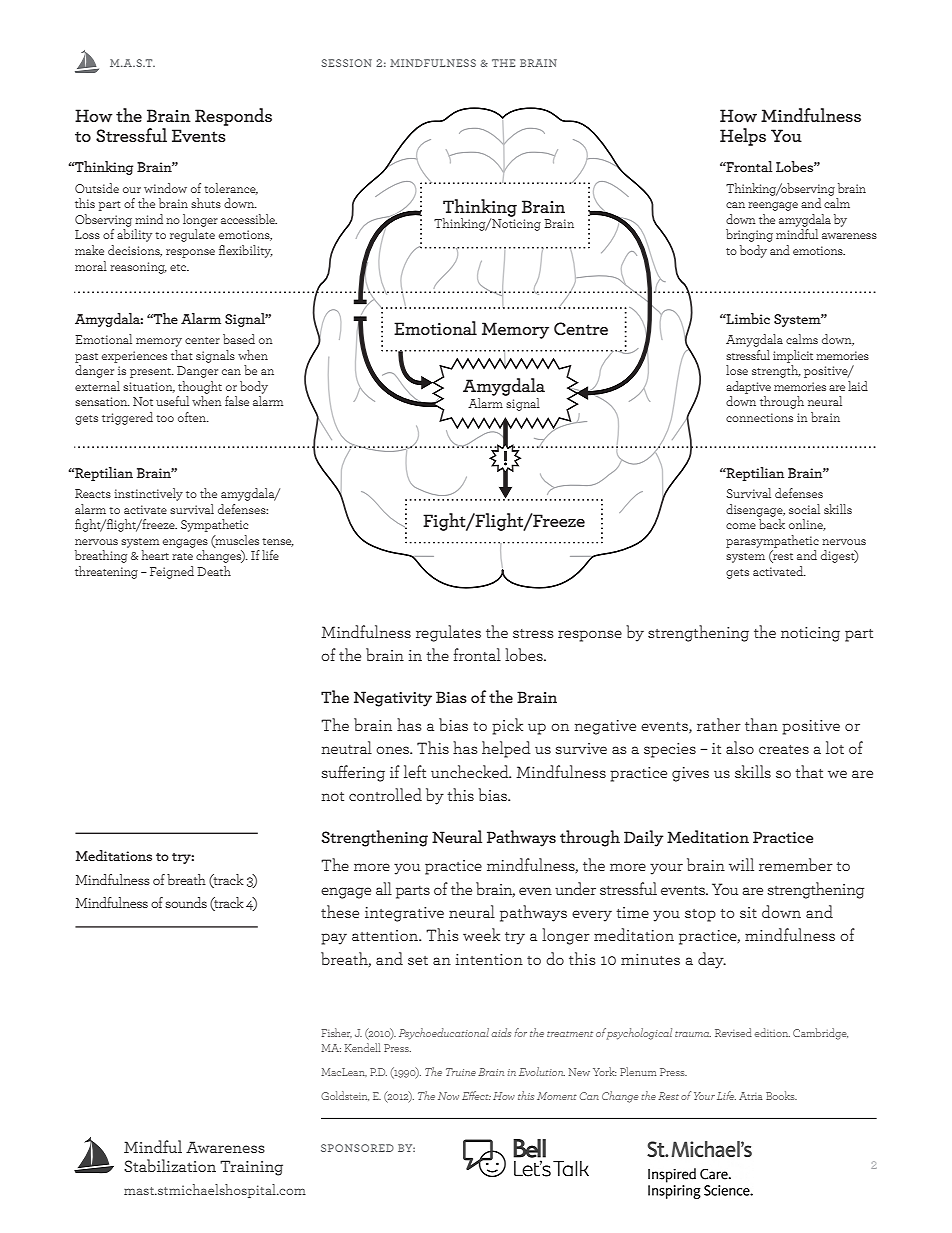 The width and height of the screenshot is (952, 1233). I want to click on too, so click(165, 418).
